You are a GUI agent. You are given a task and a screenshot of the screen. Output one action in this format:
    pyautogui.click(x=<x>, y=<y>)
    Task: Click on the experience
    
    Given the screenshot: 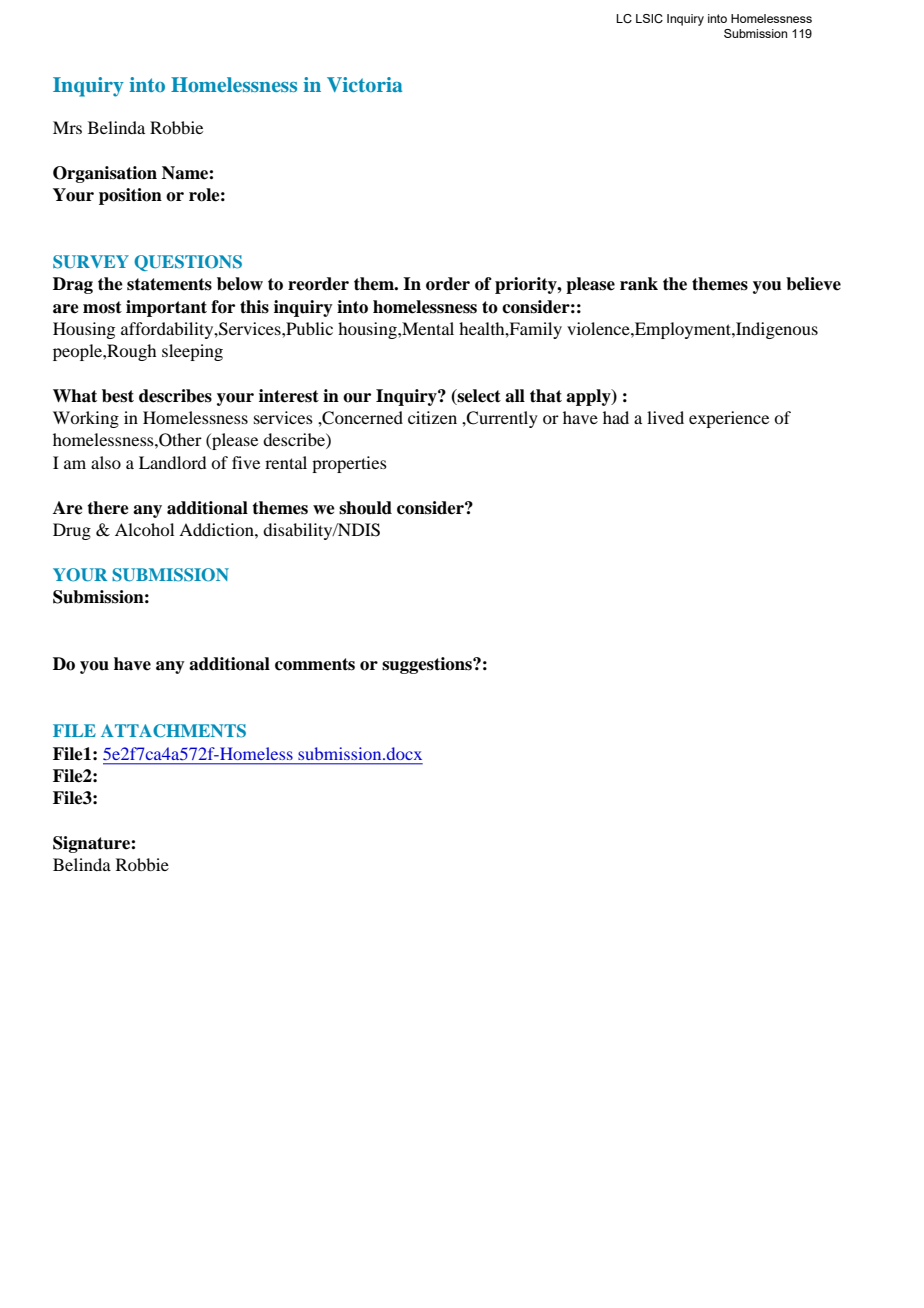 What is the action you would take?
    pyautogui.click(x=729, y=419)
